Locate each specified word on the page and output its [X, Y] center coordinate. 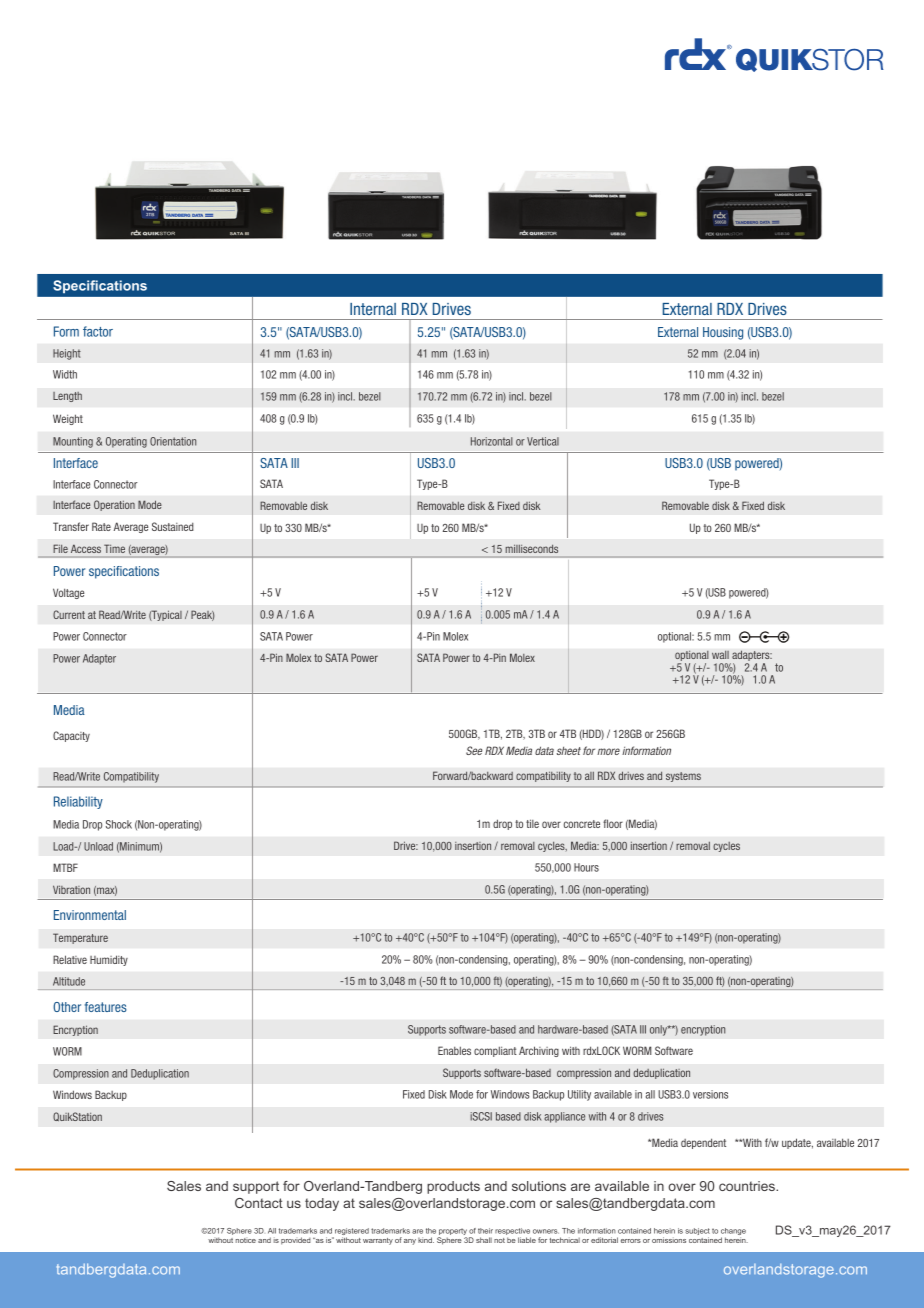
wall [720, 654]
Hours [586, 867]
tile [532, 823]
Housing [723, 333]
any [410, 1242]
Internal [373, 309]
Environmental [90, 915]
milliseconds [532, 549]
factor [98, 331]
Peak [203, 615]
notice [246, 1240]
